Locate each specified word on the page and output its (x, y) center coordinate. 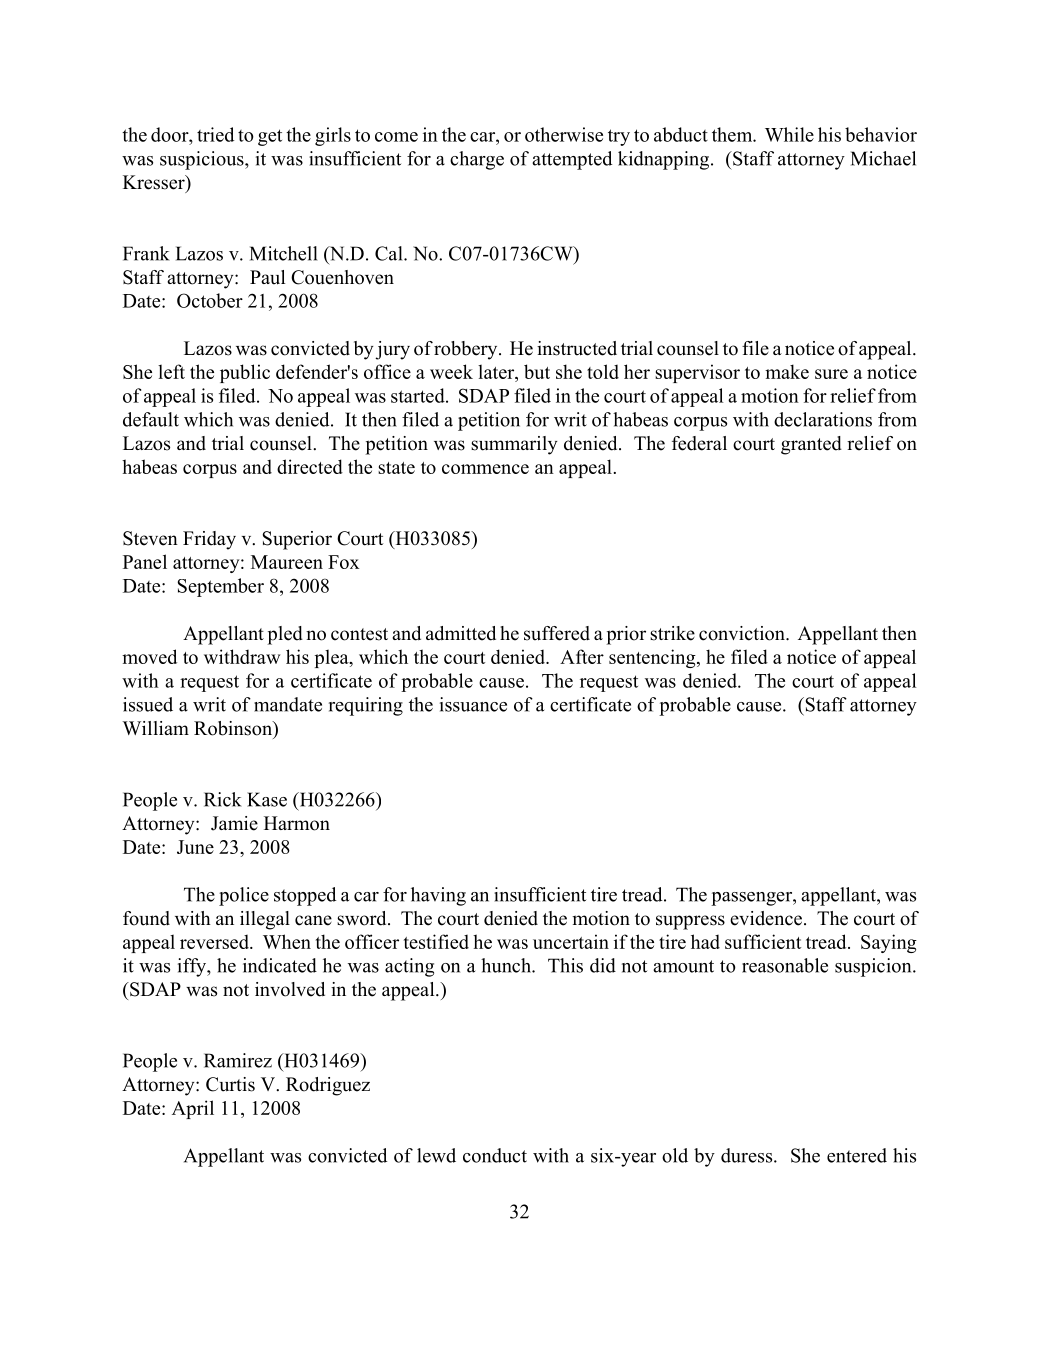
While (789, 134)
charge (477, 160)
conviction (743, 633)
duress (748, 1155)
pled (285, 635)
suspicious (203, 160)
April (193, 1109)
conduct (495, 1155)
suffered (557, 633)
